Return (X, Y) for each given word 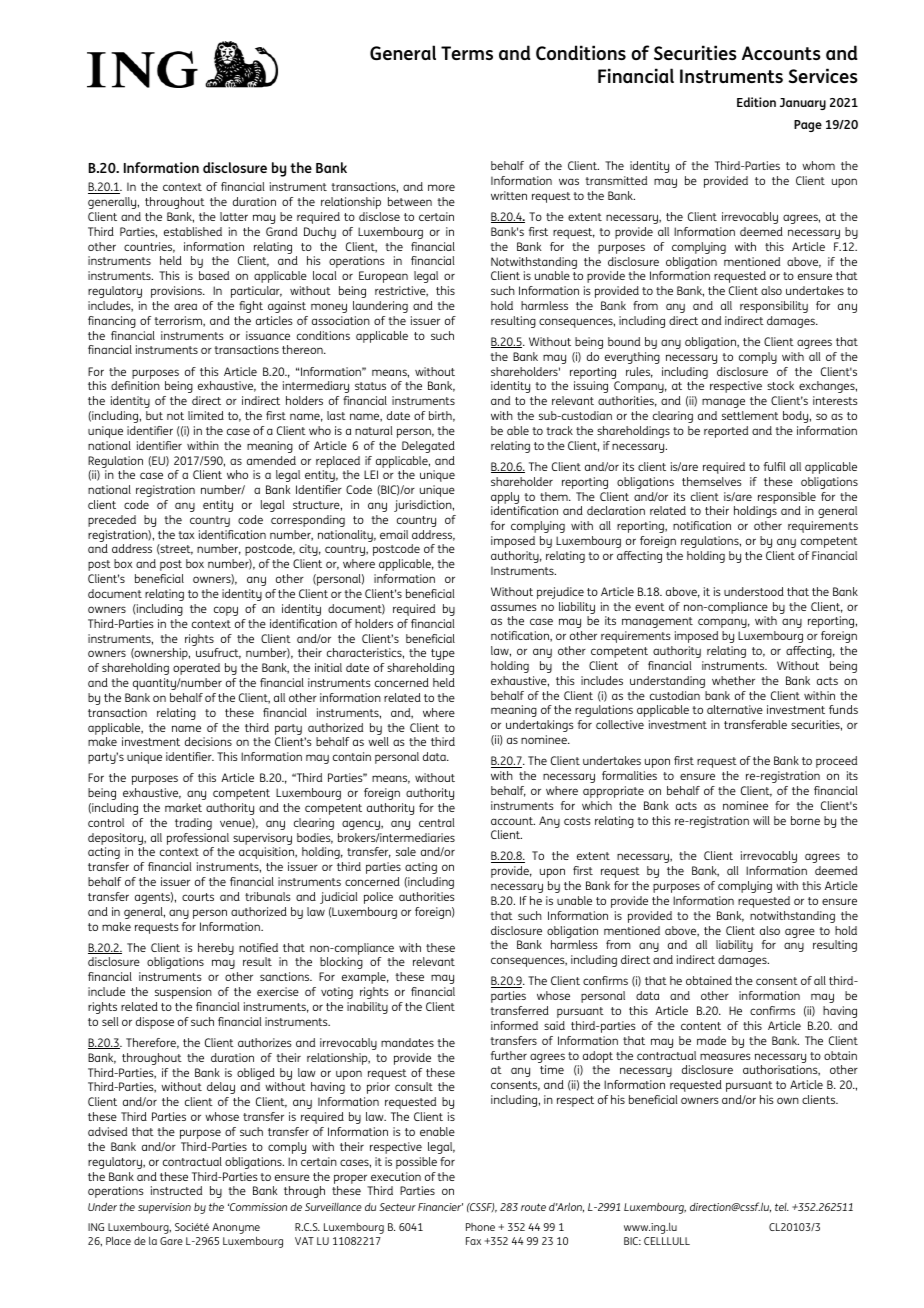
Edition (756, 102)
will (761, 820)
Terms (467, 53)
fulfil (775, 466)
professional (198, 839)
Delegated (428, 447)
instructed (176, 1190)
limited (206, 415)
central (437, 822)
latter (234, 216)
